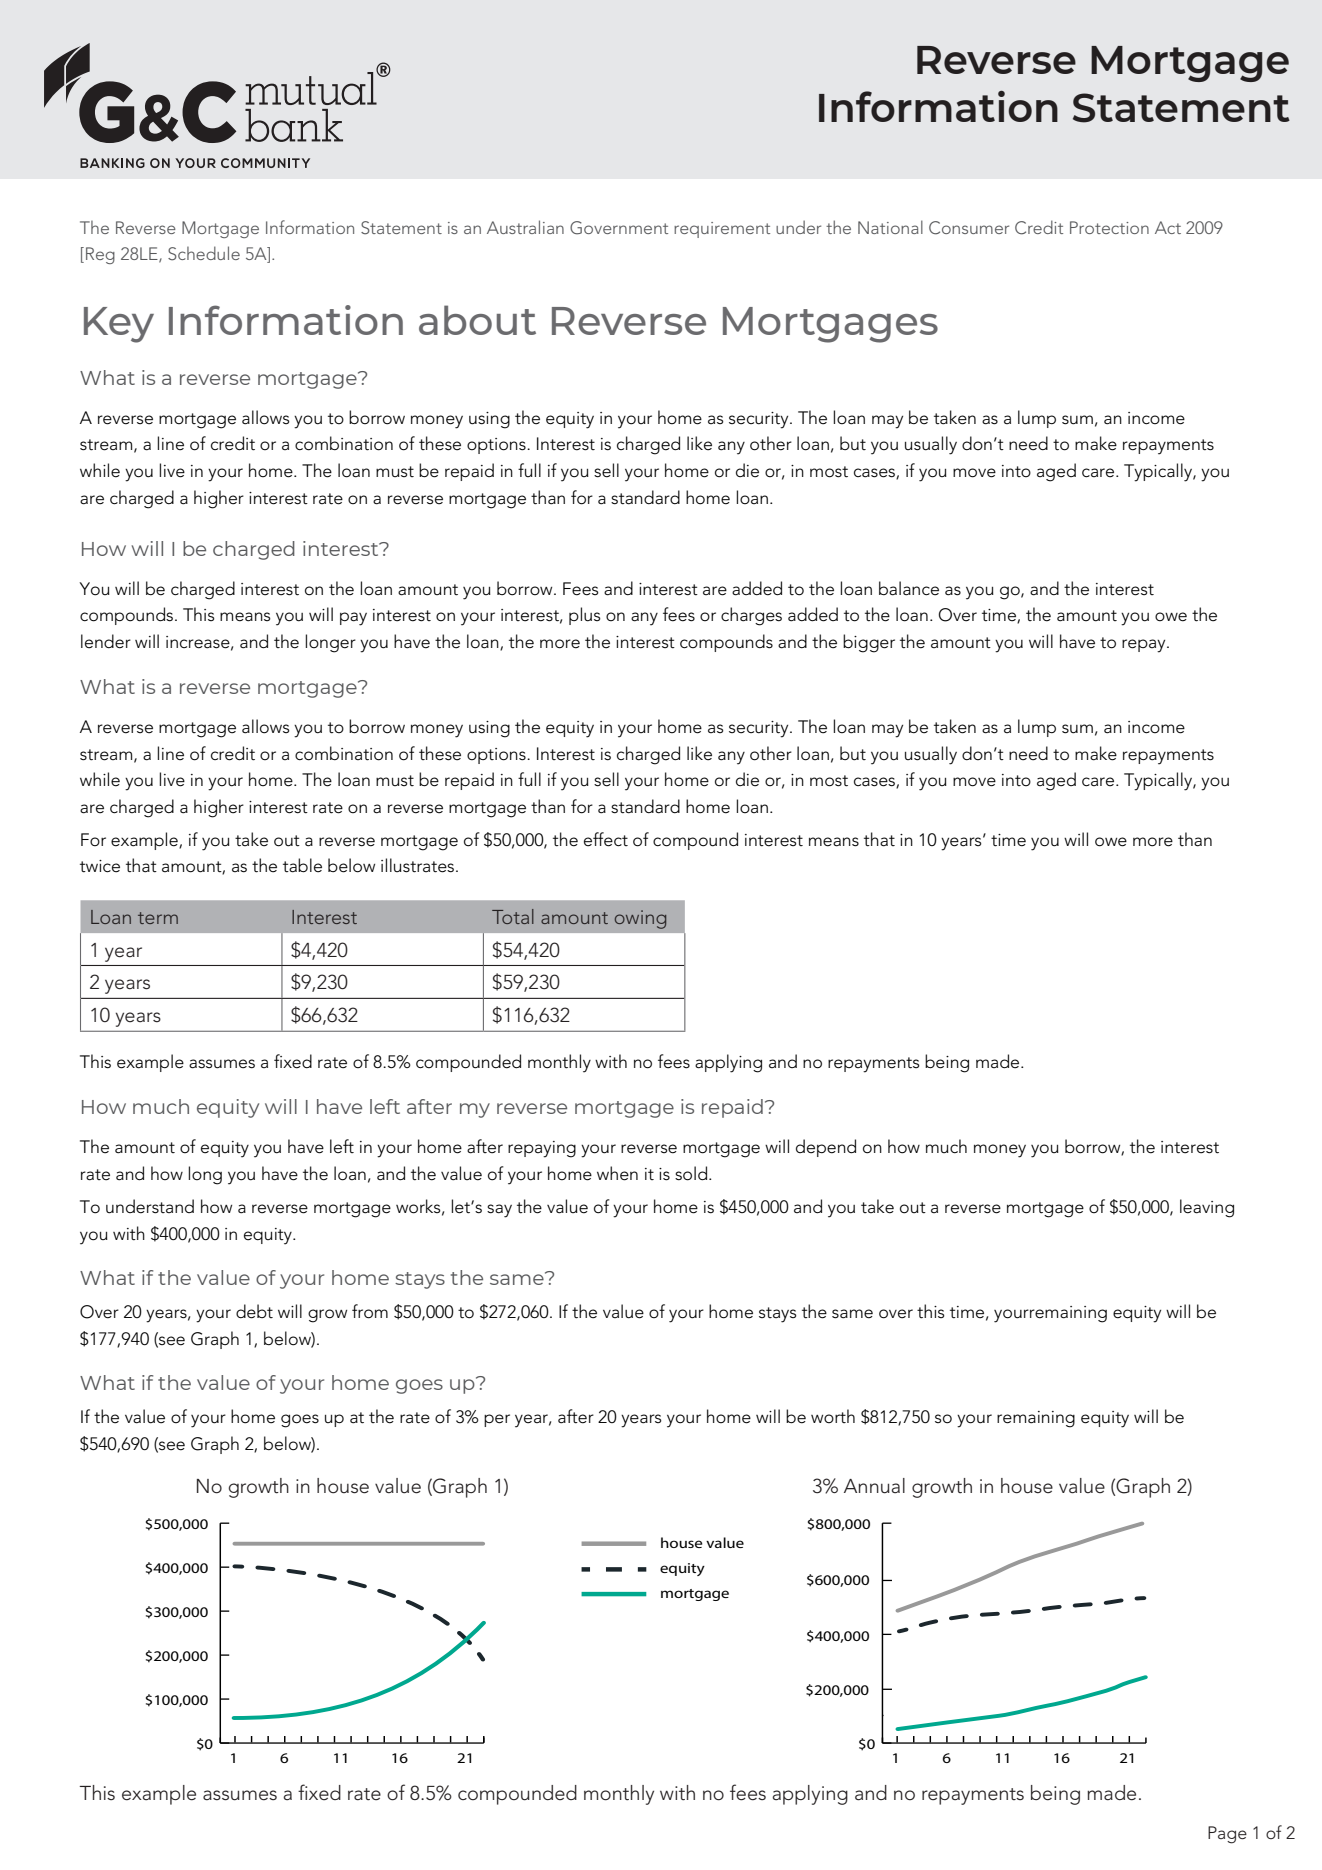 Image resolution: width=1322 pixels, height=1870 pixels. I want to click on Schedule, so click(204, 253).
